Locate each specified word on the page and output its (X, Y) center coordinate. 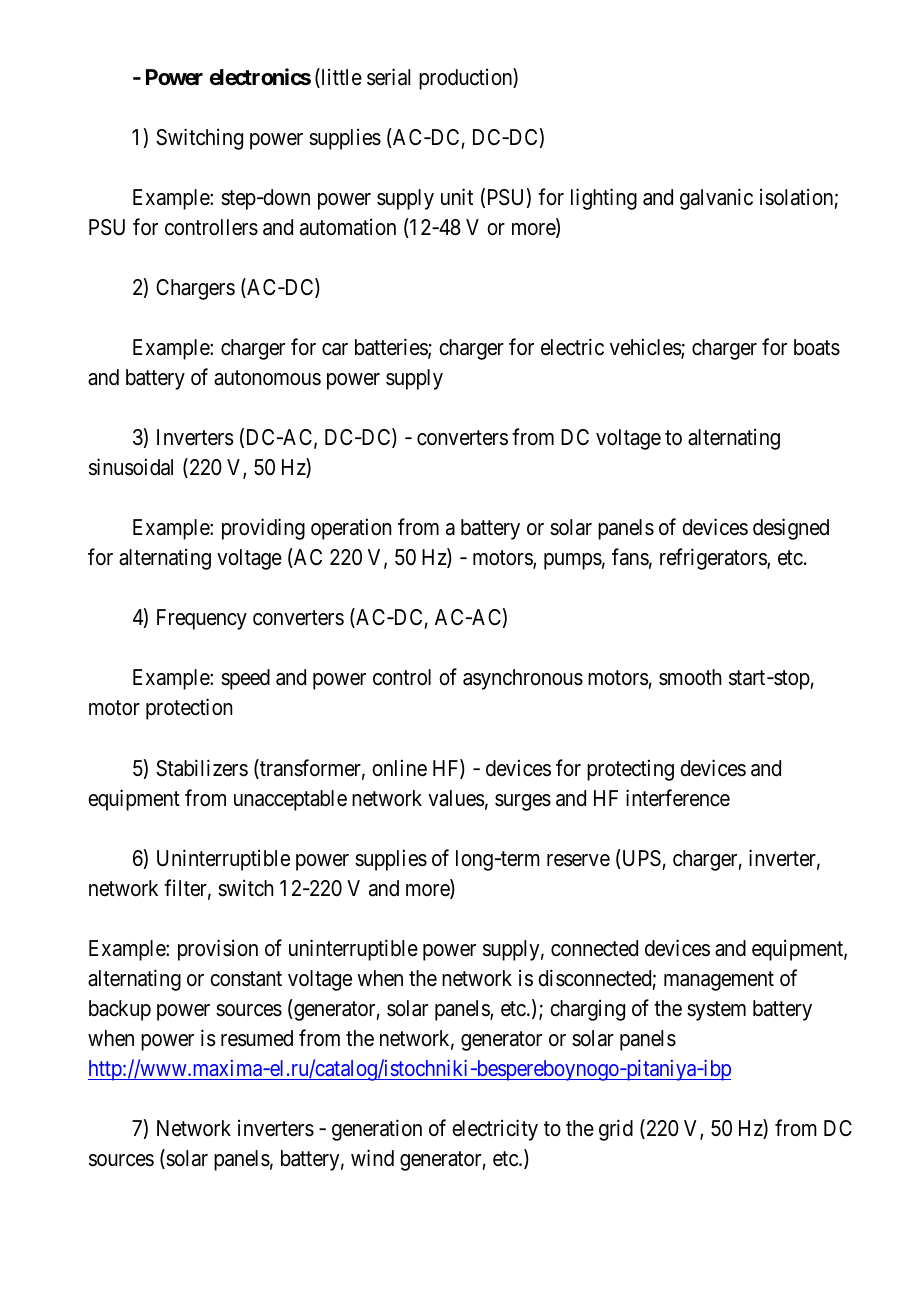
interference (678, 798)
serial (388, 77)
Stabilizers (202, 768)
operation (351, 529)
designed (791, 529)
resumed (257, 1038)
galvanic (716, 199)
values (456, 798)
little (340, 78)
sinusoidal (131, 467)
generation (377, 1130)
